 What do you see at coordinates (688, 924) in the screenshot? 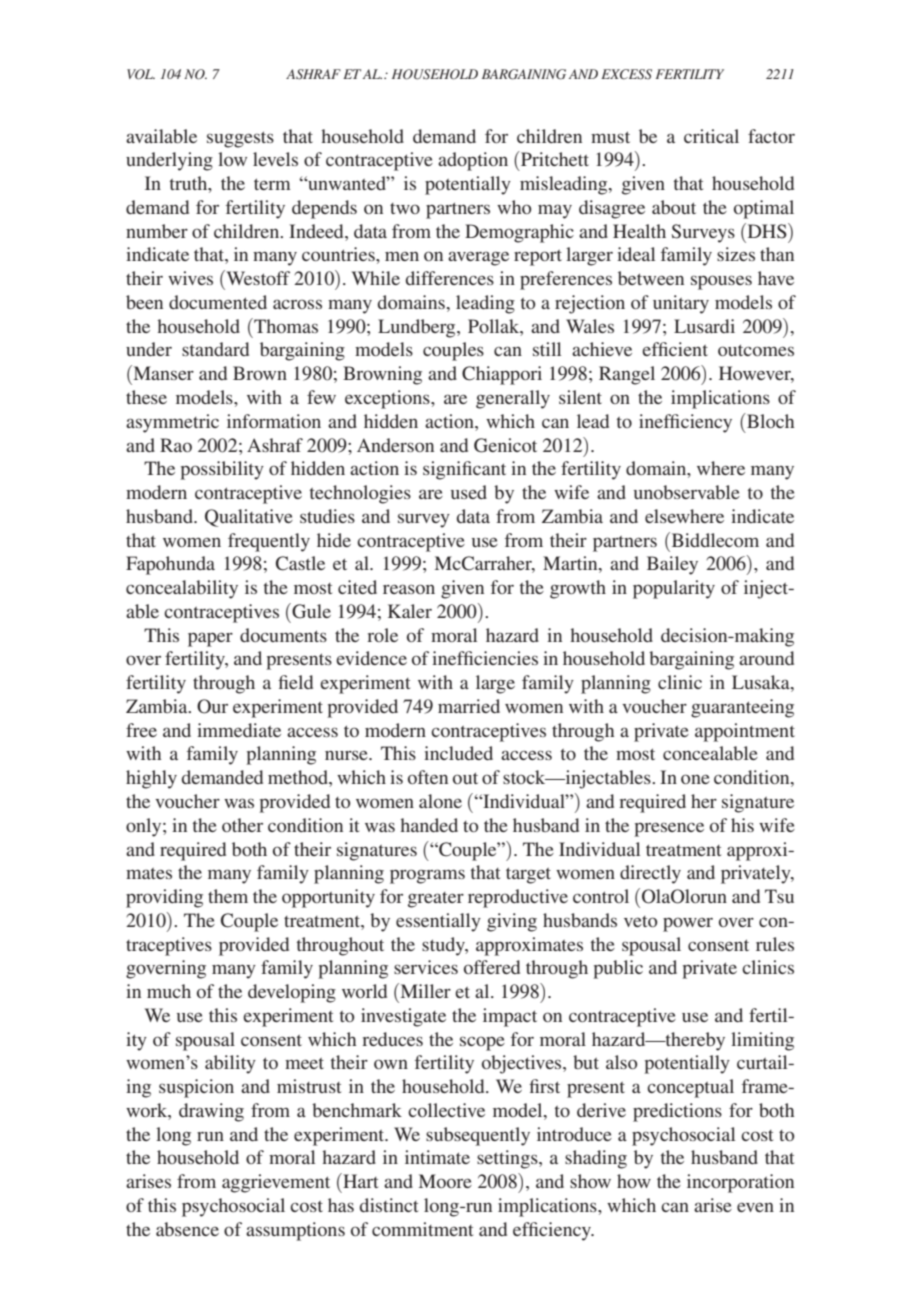
I see `power` at bounding box center [688, 924].
